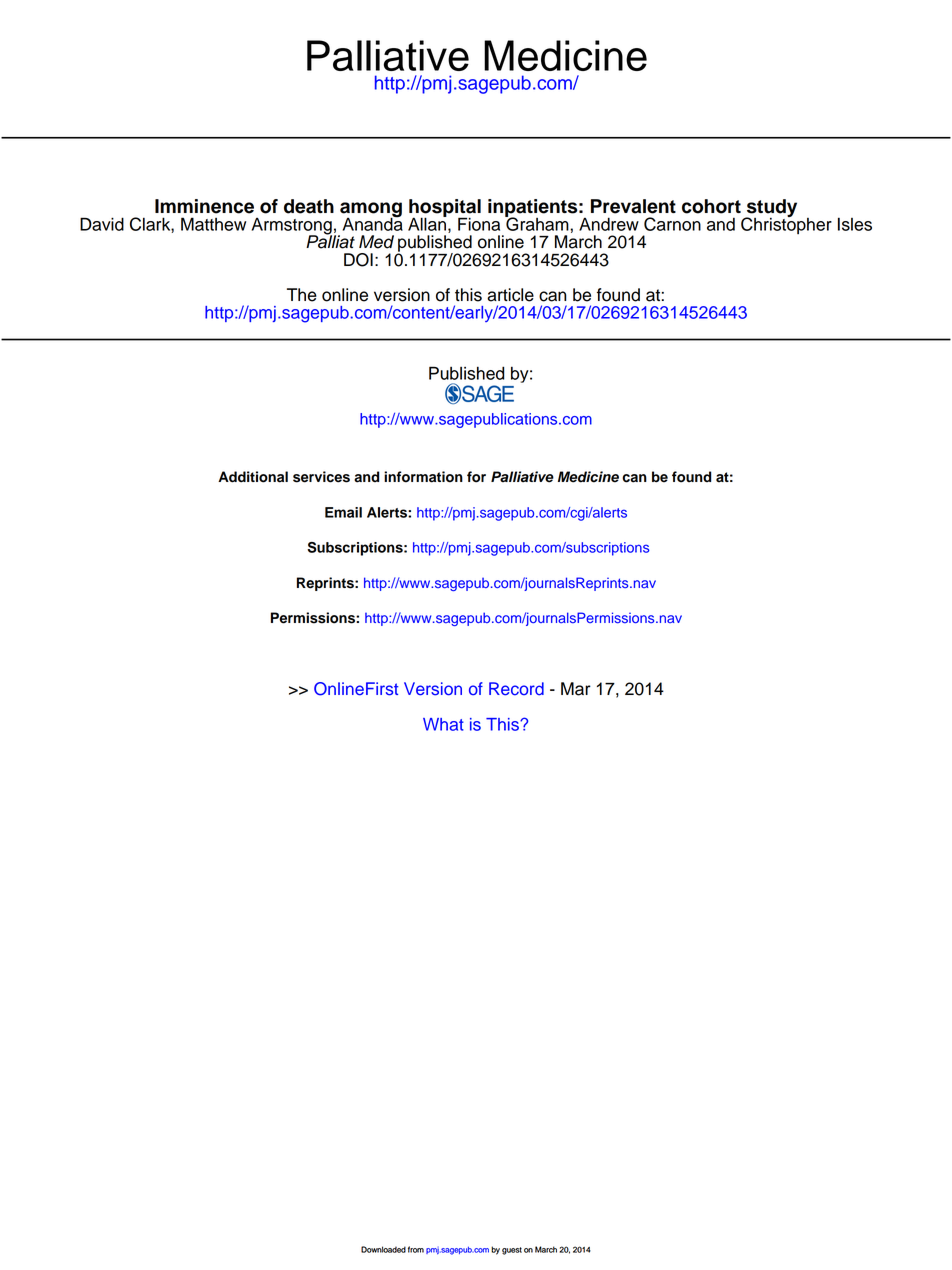 This image has height=1270, width=952. I want to click on Matthew, so click(213, 224).
